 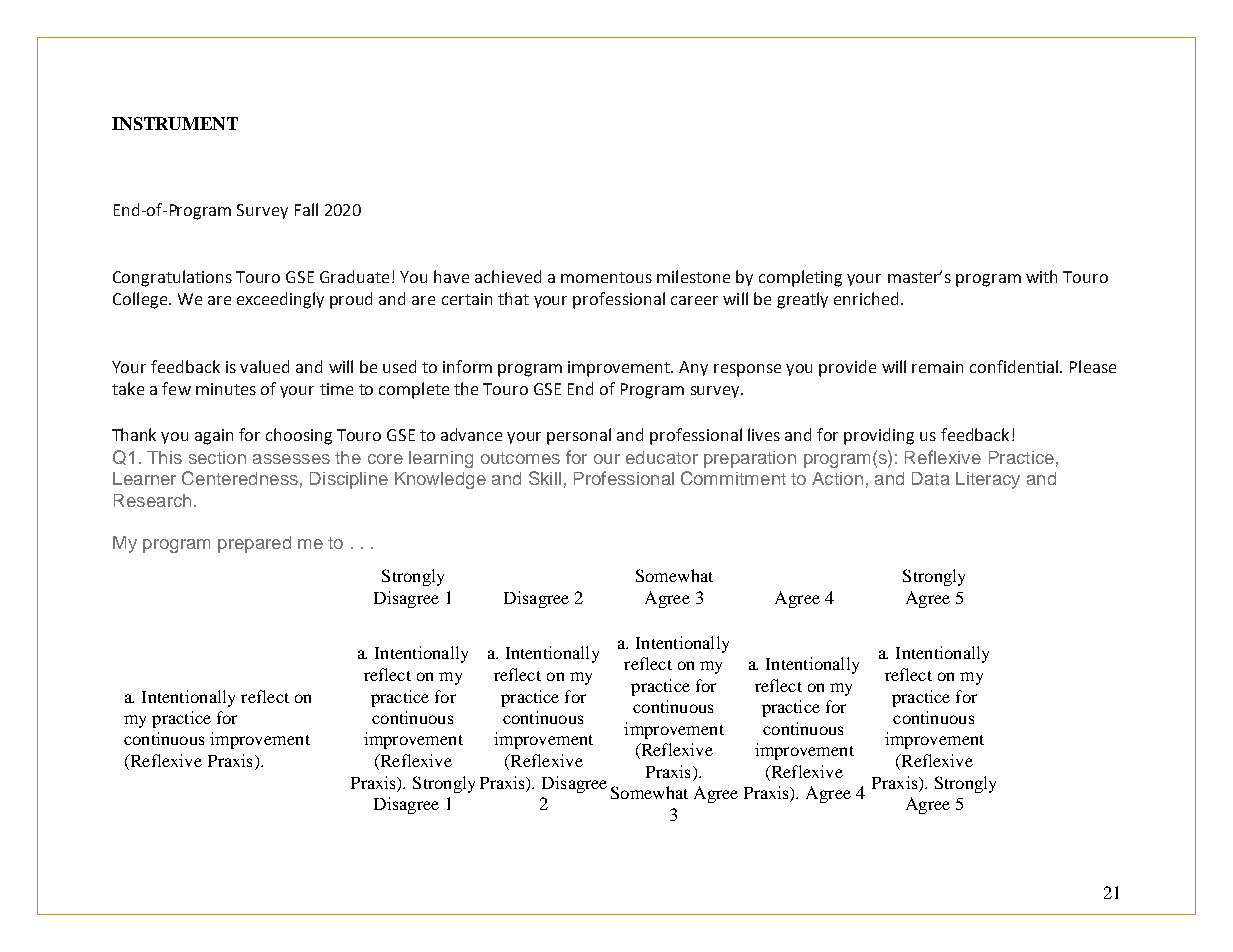 What do you see at coordinates (606, 277) in the document?
I see `momentous` at bounding box center [606, 277].
